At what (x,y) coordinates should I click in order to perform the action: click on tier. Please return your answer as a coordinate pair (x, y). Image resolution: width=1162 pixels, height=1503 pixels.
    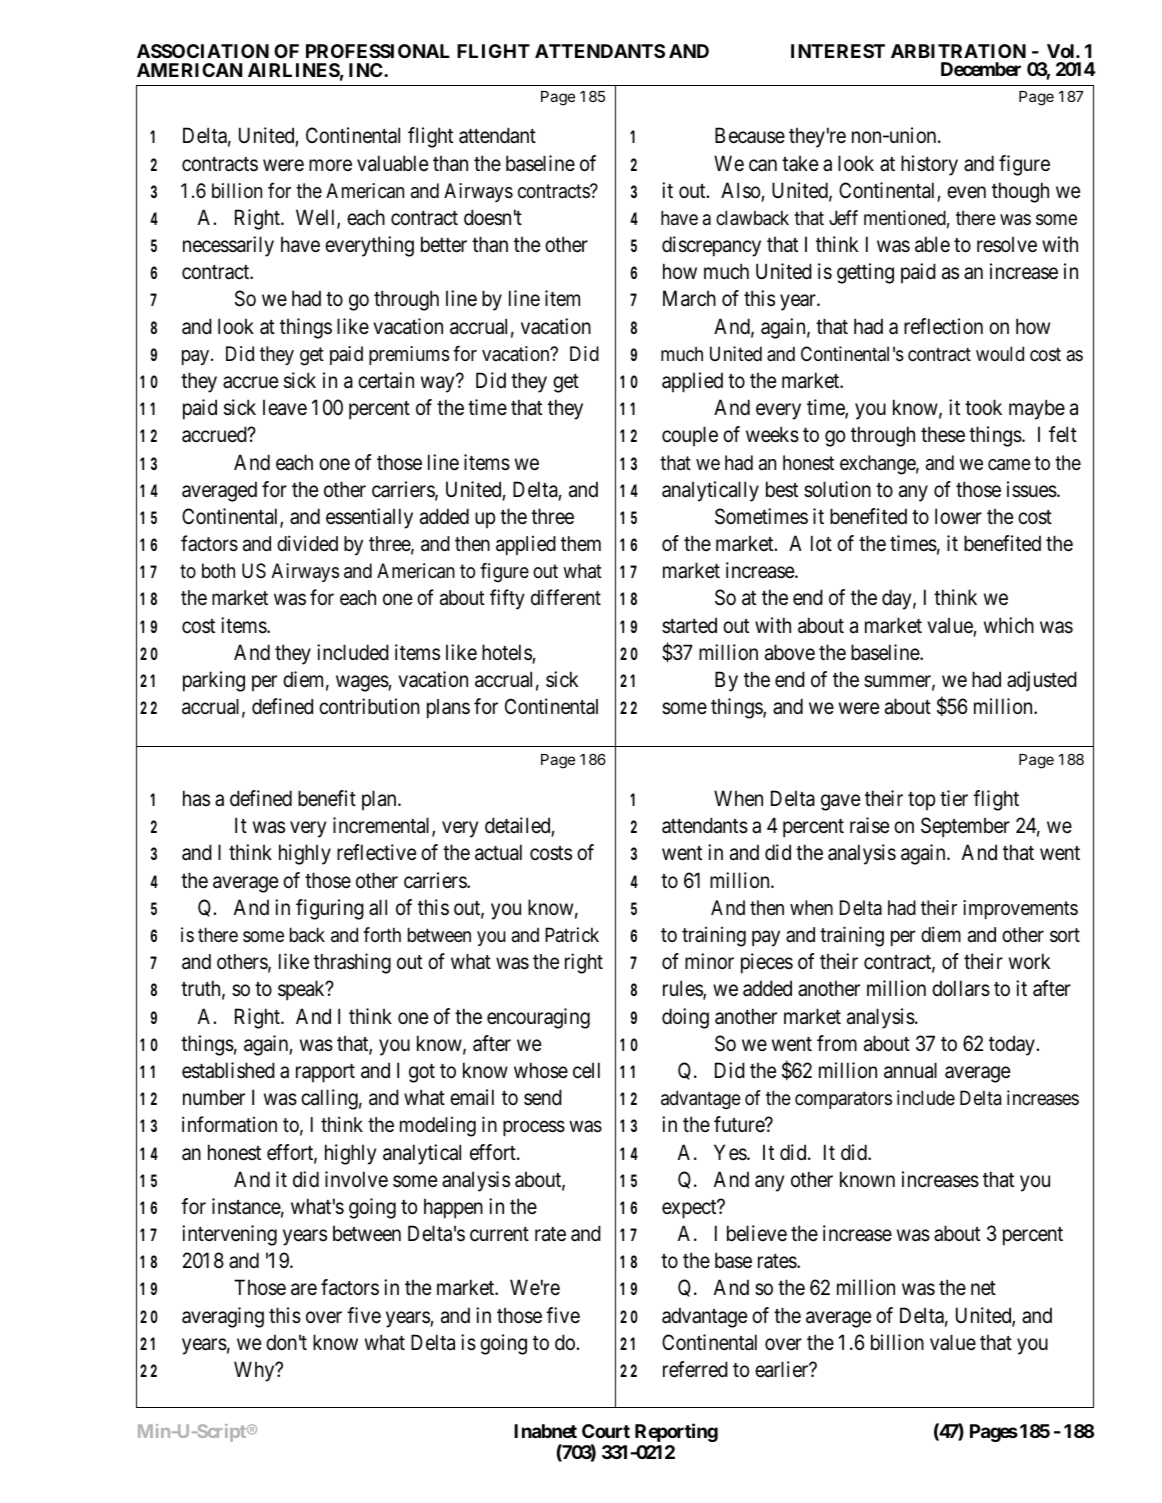
    Looking at the image, I should click on (954, 798).
